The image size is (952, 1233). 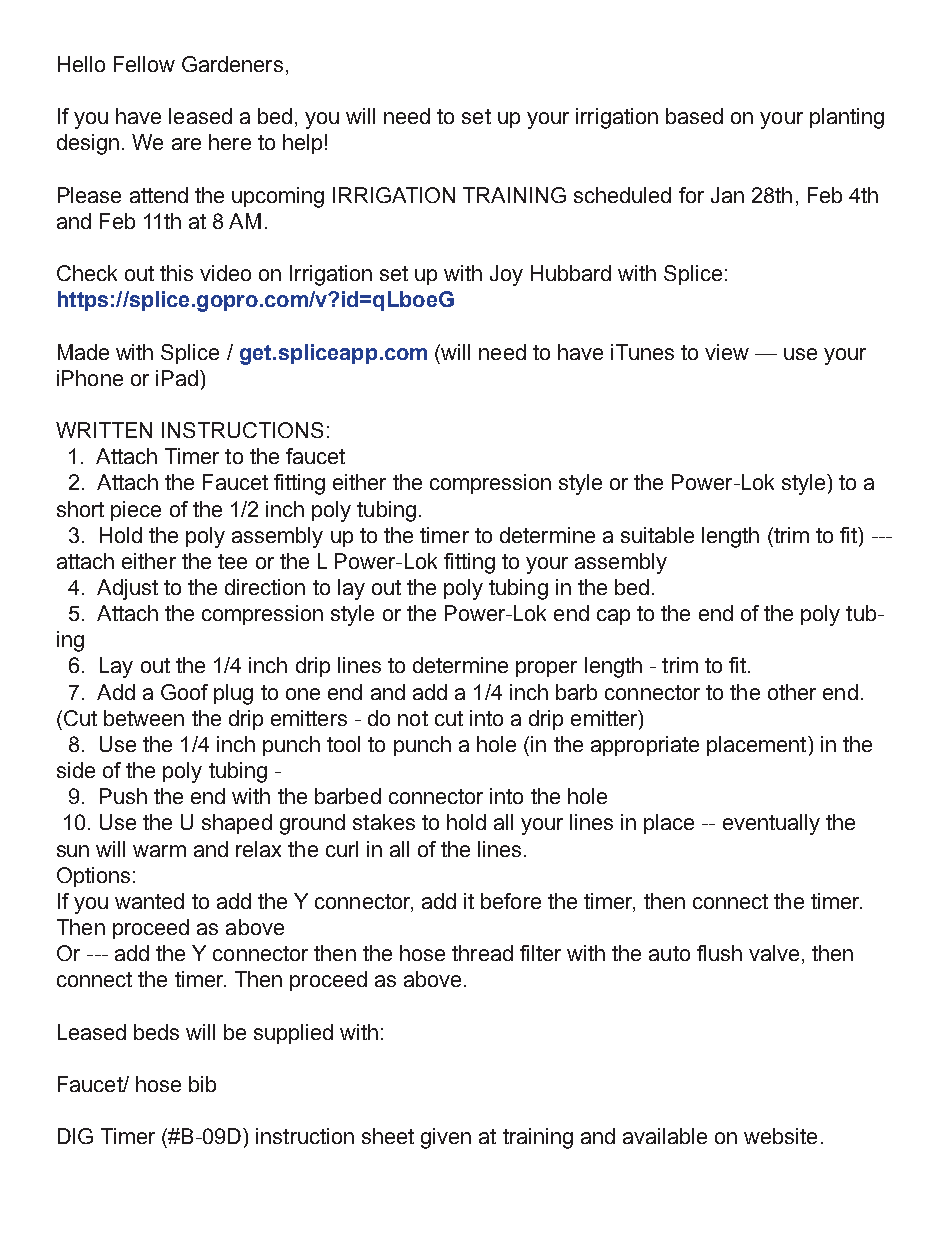 I want to click on suitable, so click(x=657, y=535).
